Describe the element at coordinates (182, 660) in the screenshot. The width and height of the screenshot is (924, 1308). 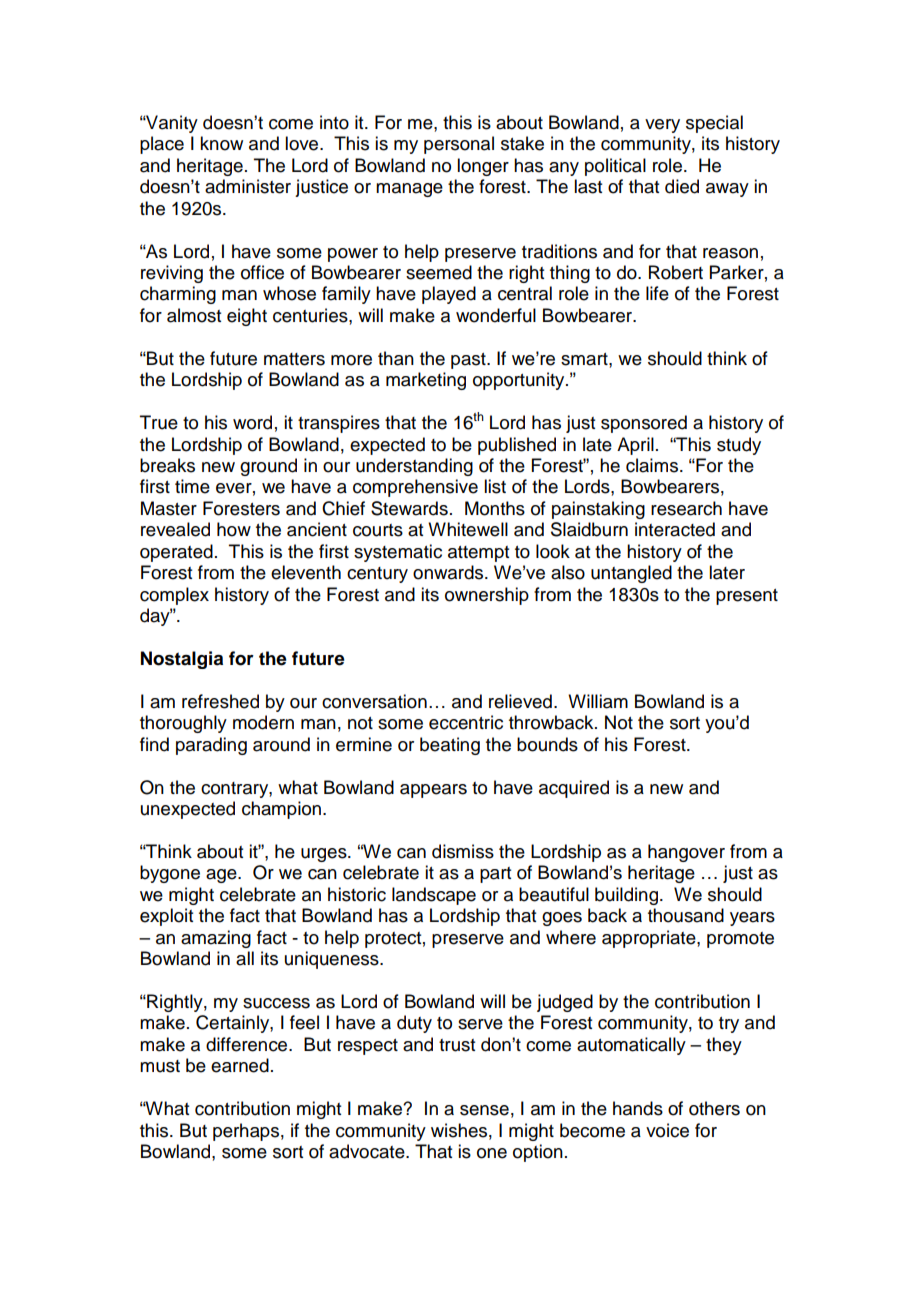
I see `Nostalgia` at that location.
